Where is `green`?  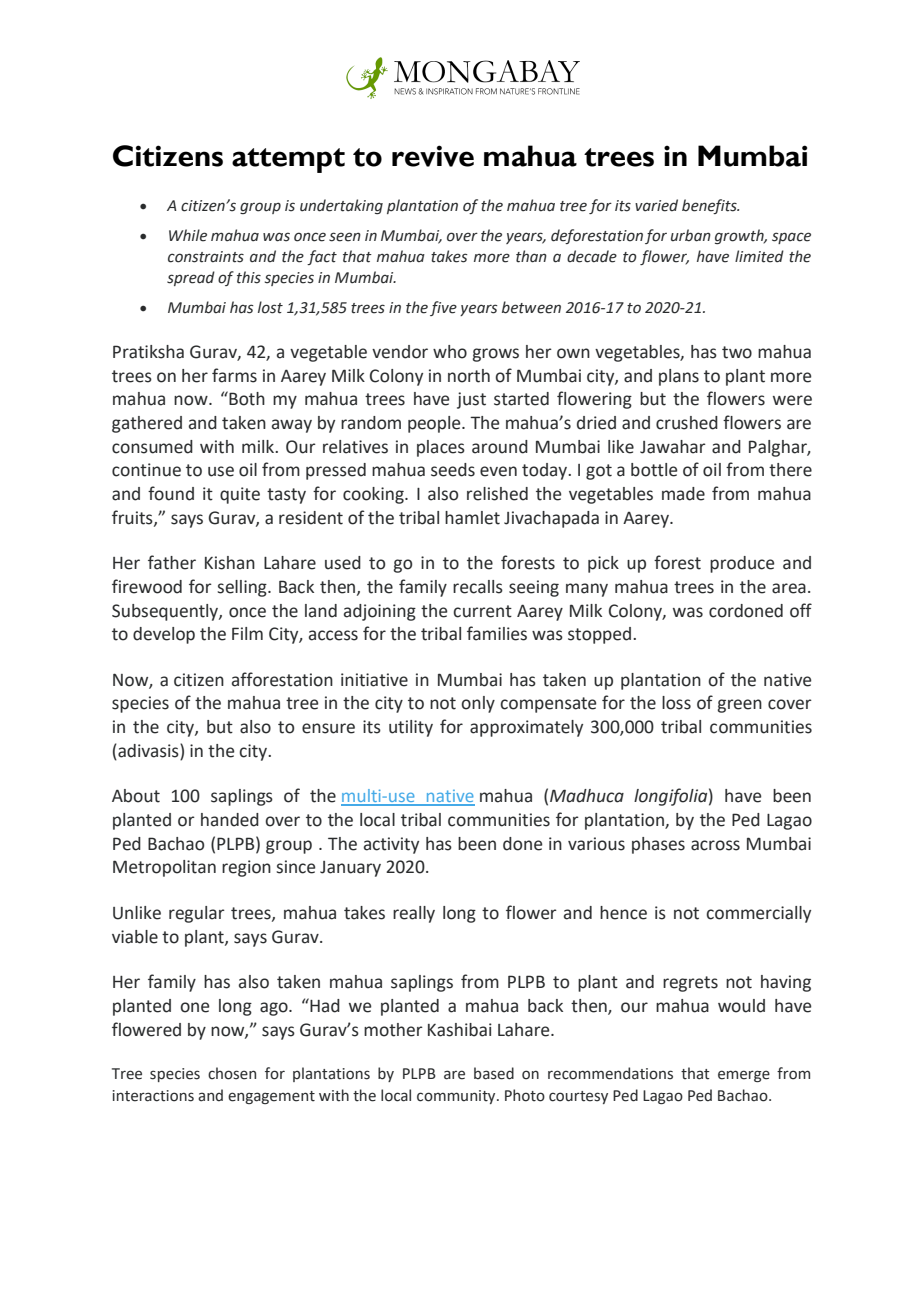
green is located at coordinates (739, 706).
